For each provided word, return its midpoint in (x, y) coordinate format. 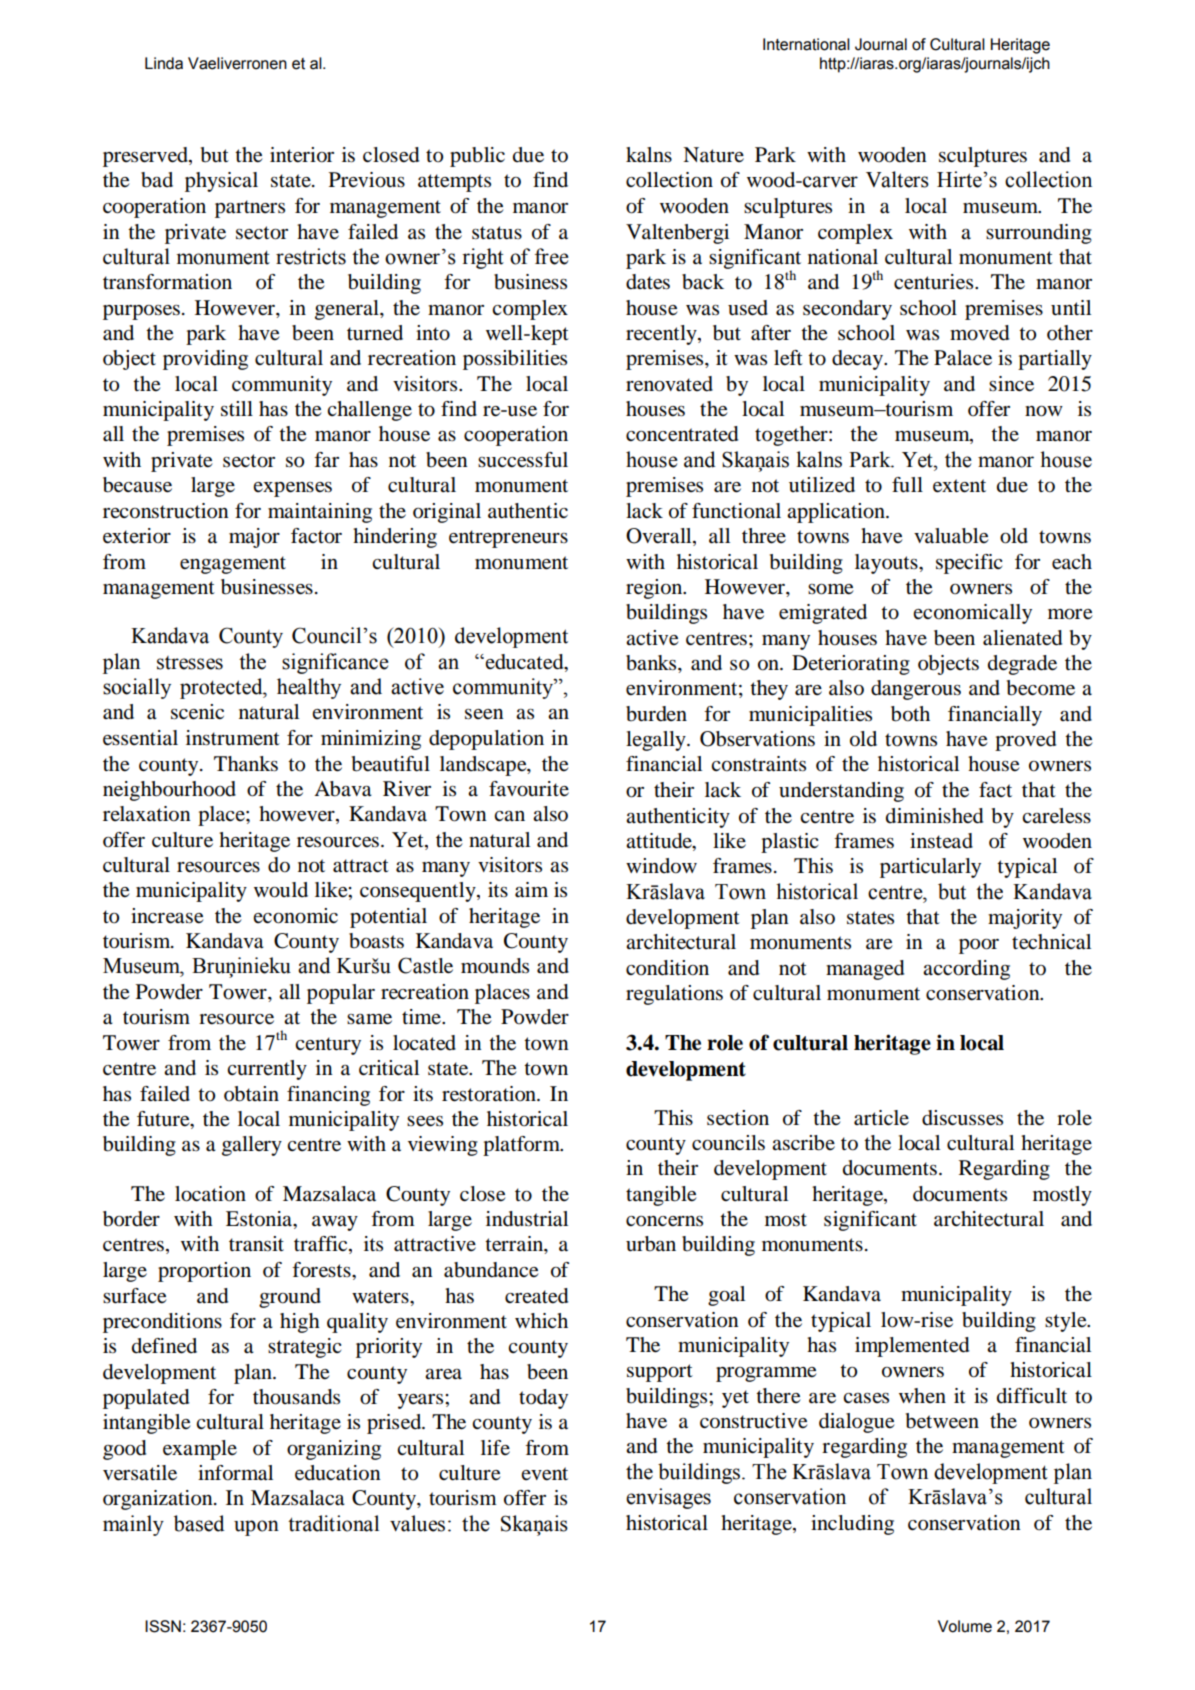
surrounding (1039, 234)
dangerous (916, 690)
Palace (963, 358)
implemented (912, 1347)
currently (267, 1070)
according (966, 970)
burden (656, 714)
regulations (674, 995)
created (536, 1296)
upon (256, 1528)
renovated (669, 384)
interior (302, 155)
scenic (197, 712)
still (237, 409)
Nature (713, 154)
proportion (204, 1272)
